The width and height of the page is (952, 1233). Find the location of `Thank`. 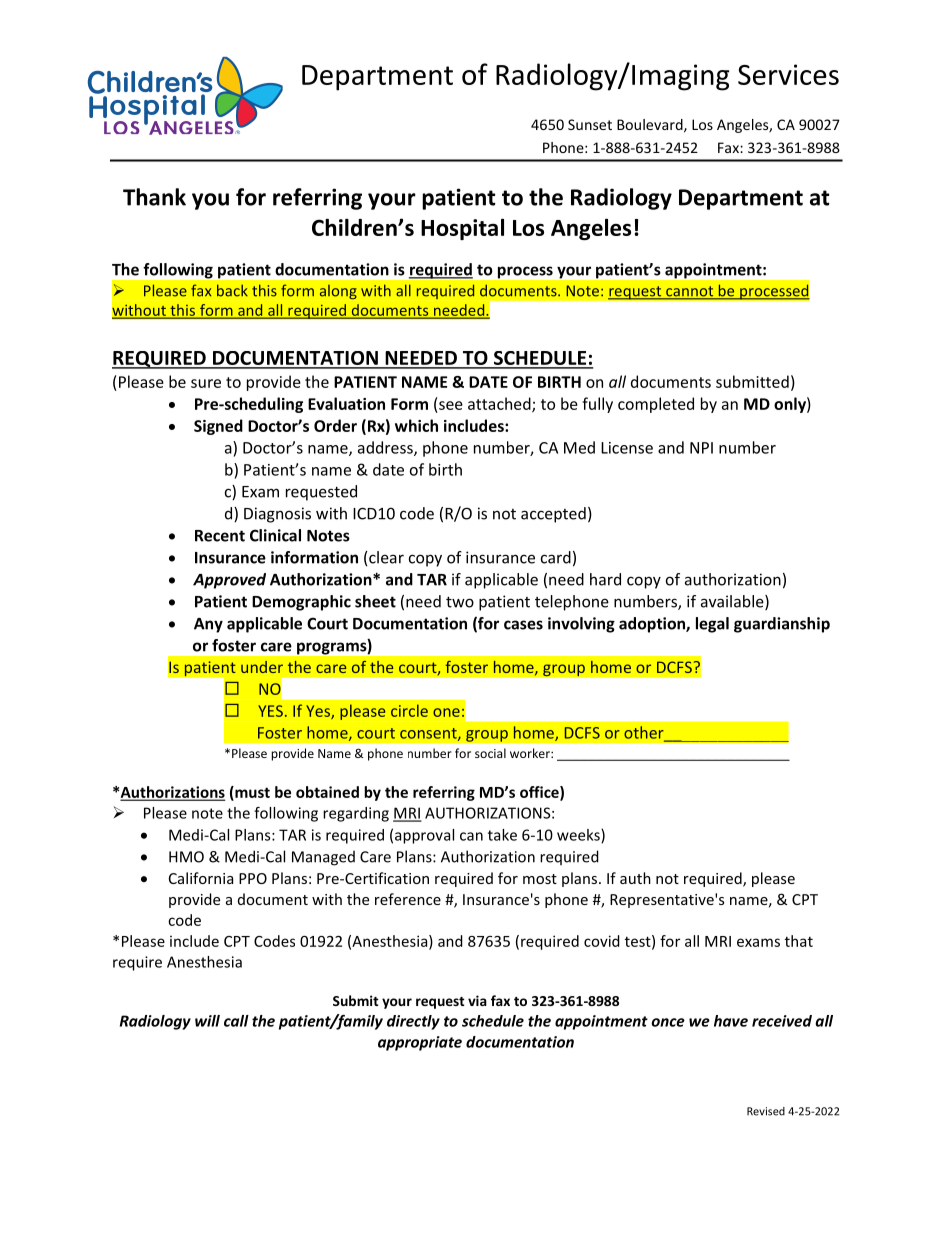

Thank is located at coordinates (154, 197).
